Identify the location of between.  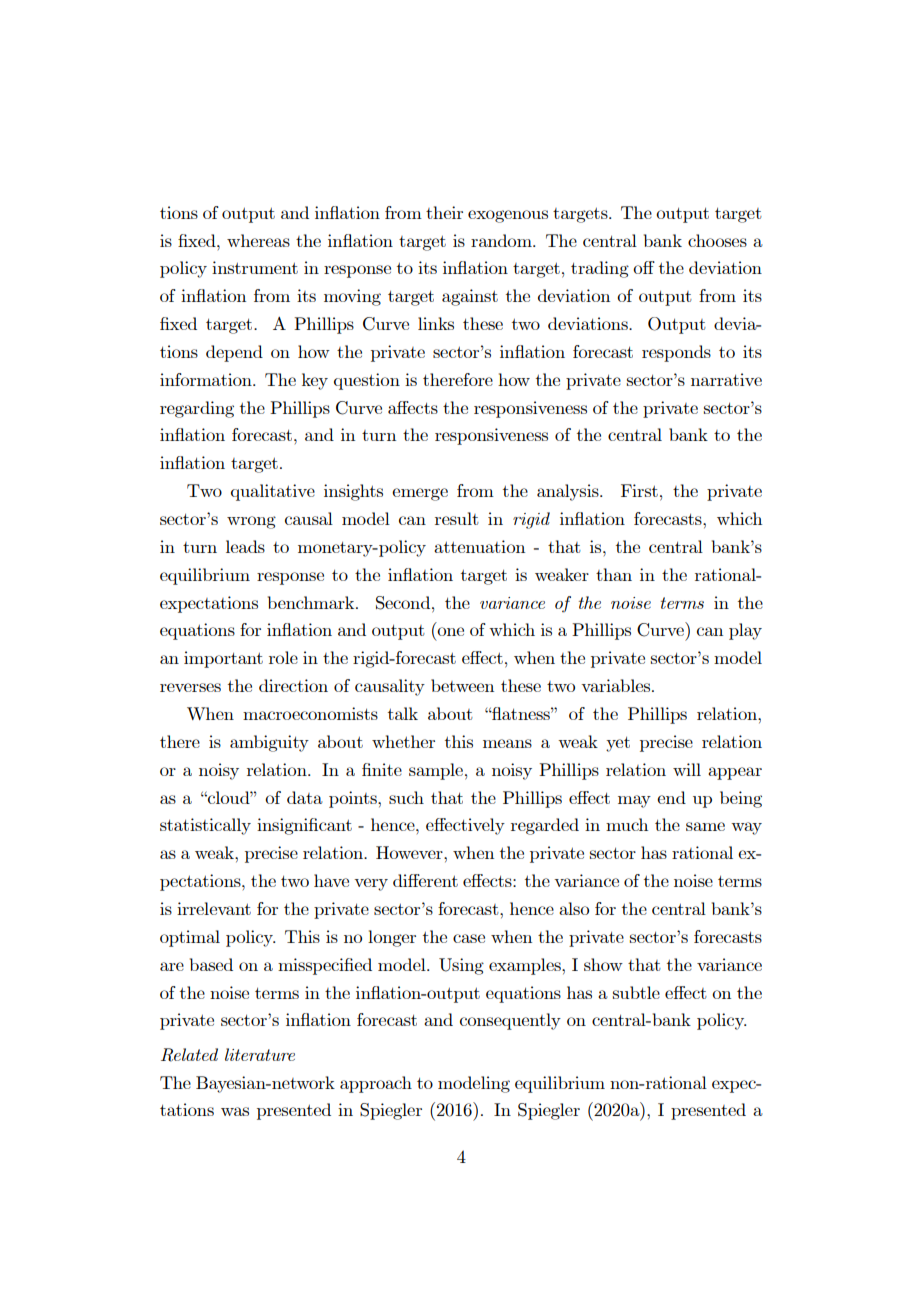
(462, 685).
